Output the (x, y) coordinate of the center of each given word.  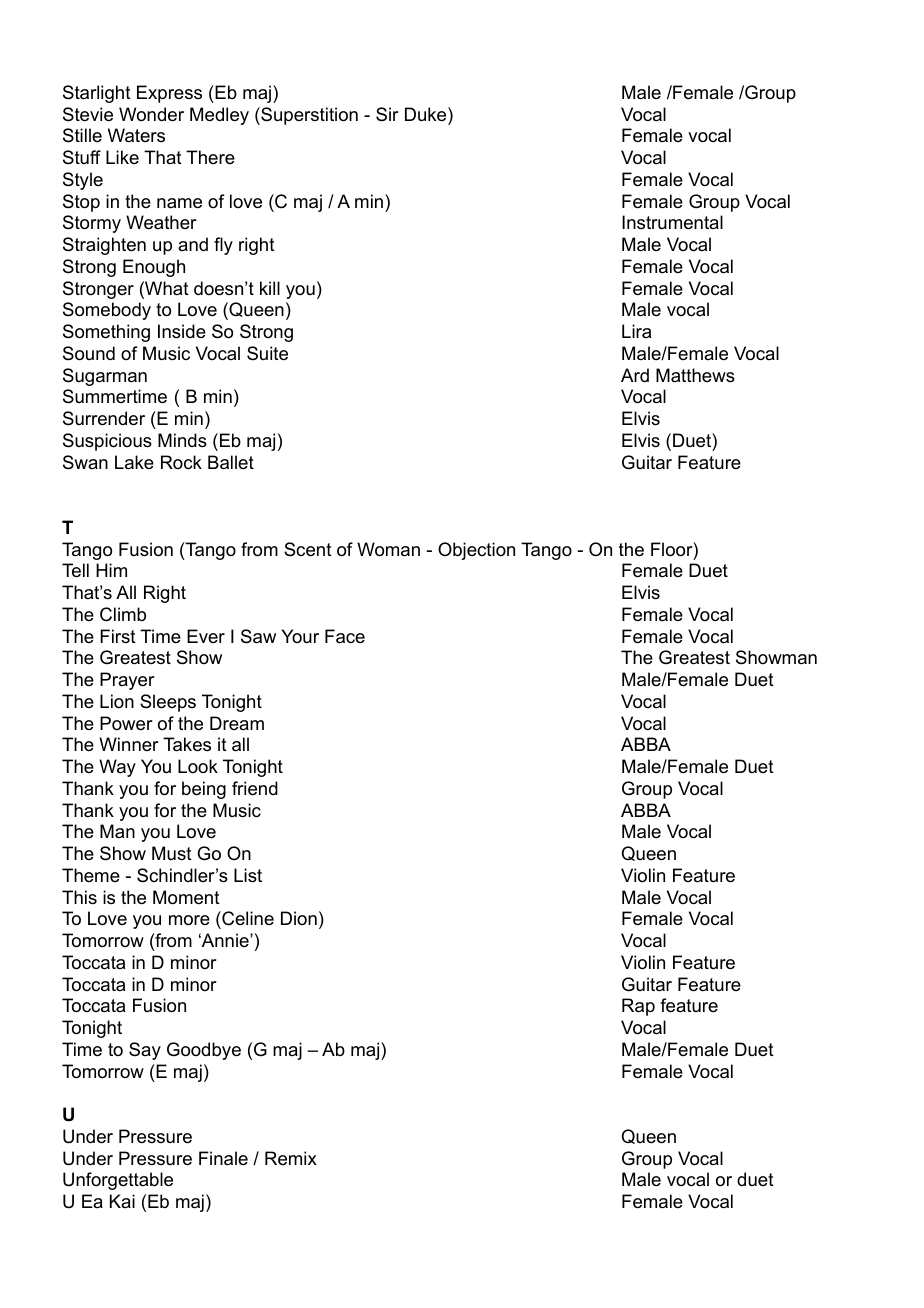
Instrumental (672, 222)
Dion (299, 918)
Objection (476, 551)
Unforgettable (118, 1181)
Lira (636, 331)
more (189, 920)
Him (111, 570)
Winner (128, 744)
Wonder (151, 114)
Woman (388, 549)
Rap (638, 1007)
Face (345, 636)
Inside (182, 331)
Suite (267, 353)
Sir (387, 114)
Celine (247, 920)
